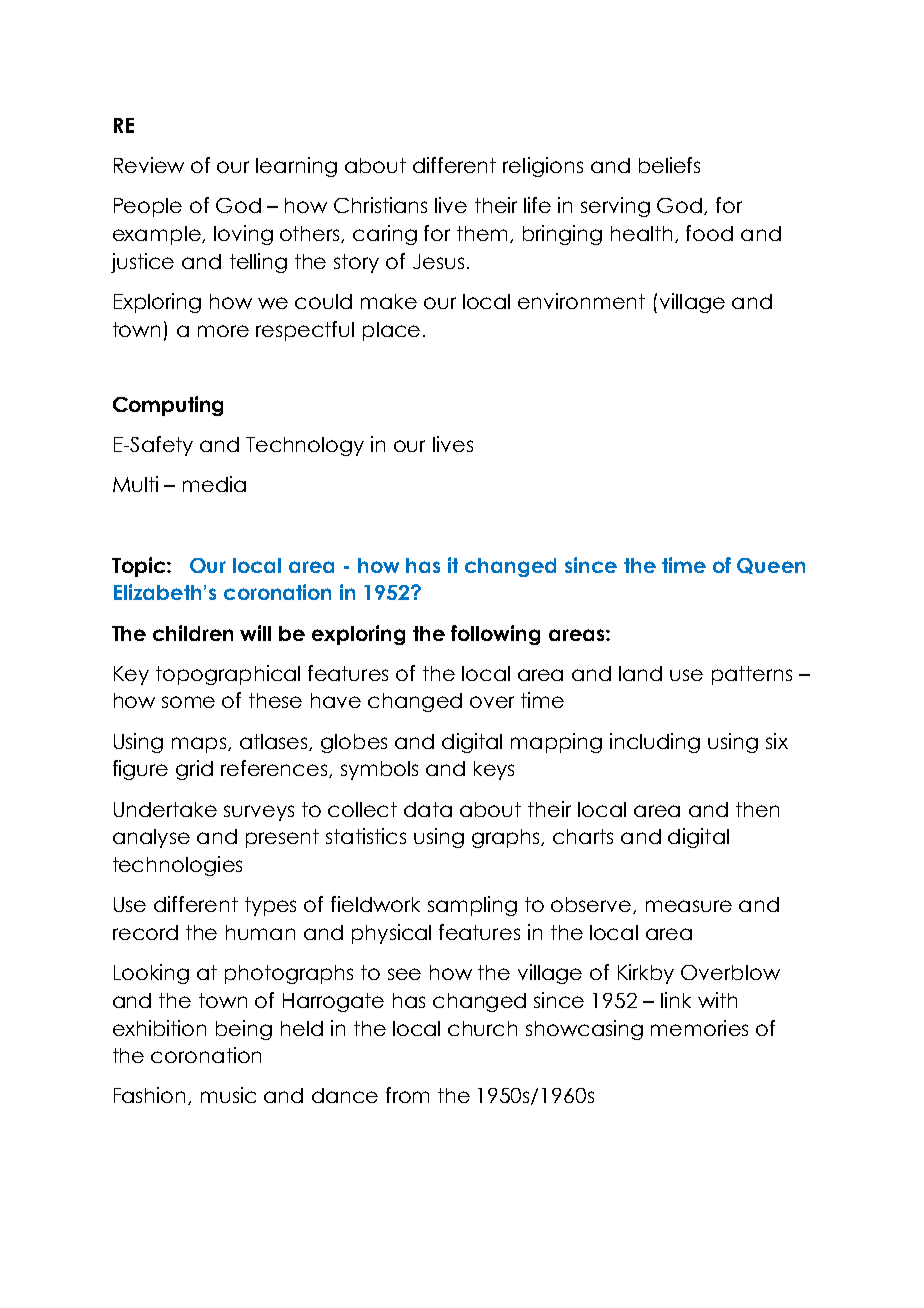 The image size is (924, 1308). Describe the element at coordinates (193, 633) in the screenshot. I see `children` at that location.
